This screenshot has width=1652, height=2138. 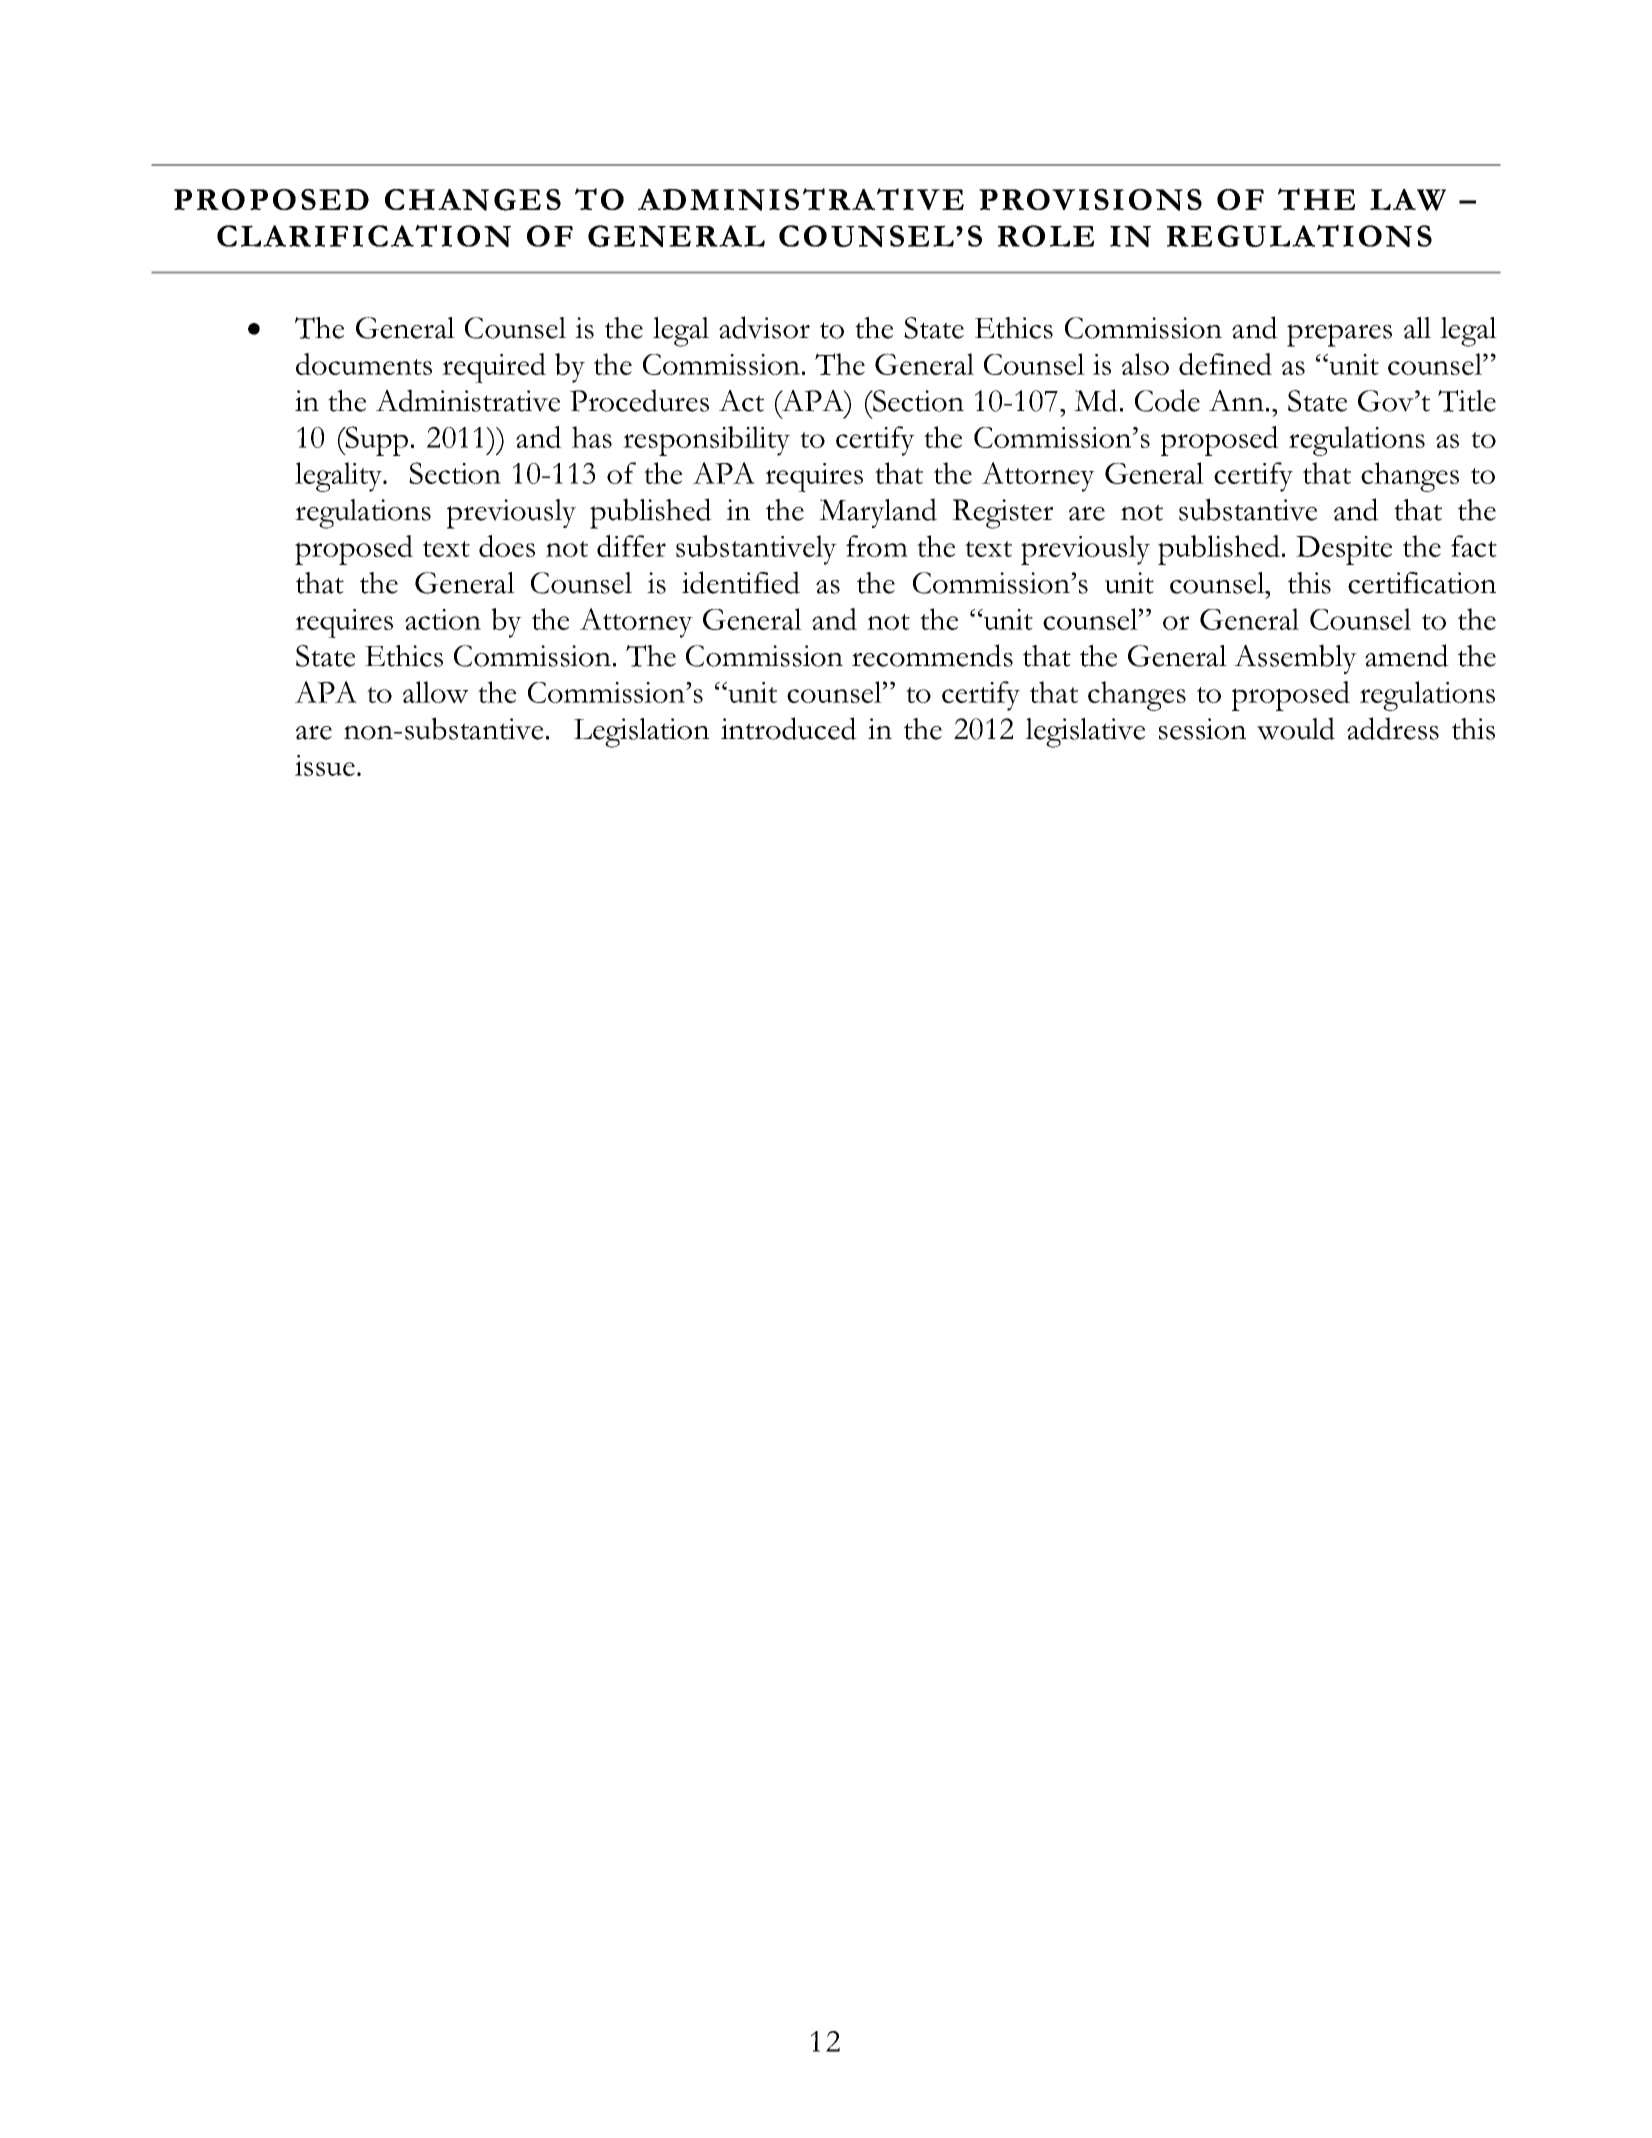 What do you see at coordinates (325, 765) in the screenshot?
I see `issue` at bounding box center [325, 765].
